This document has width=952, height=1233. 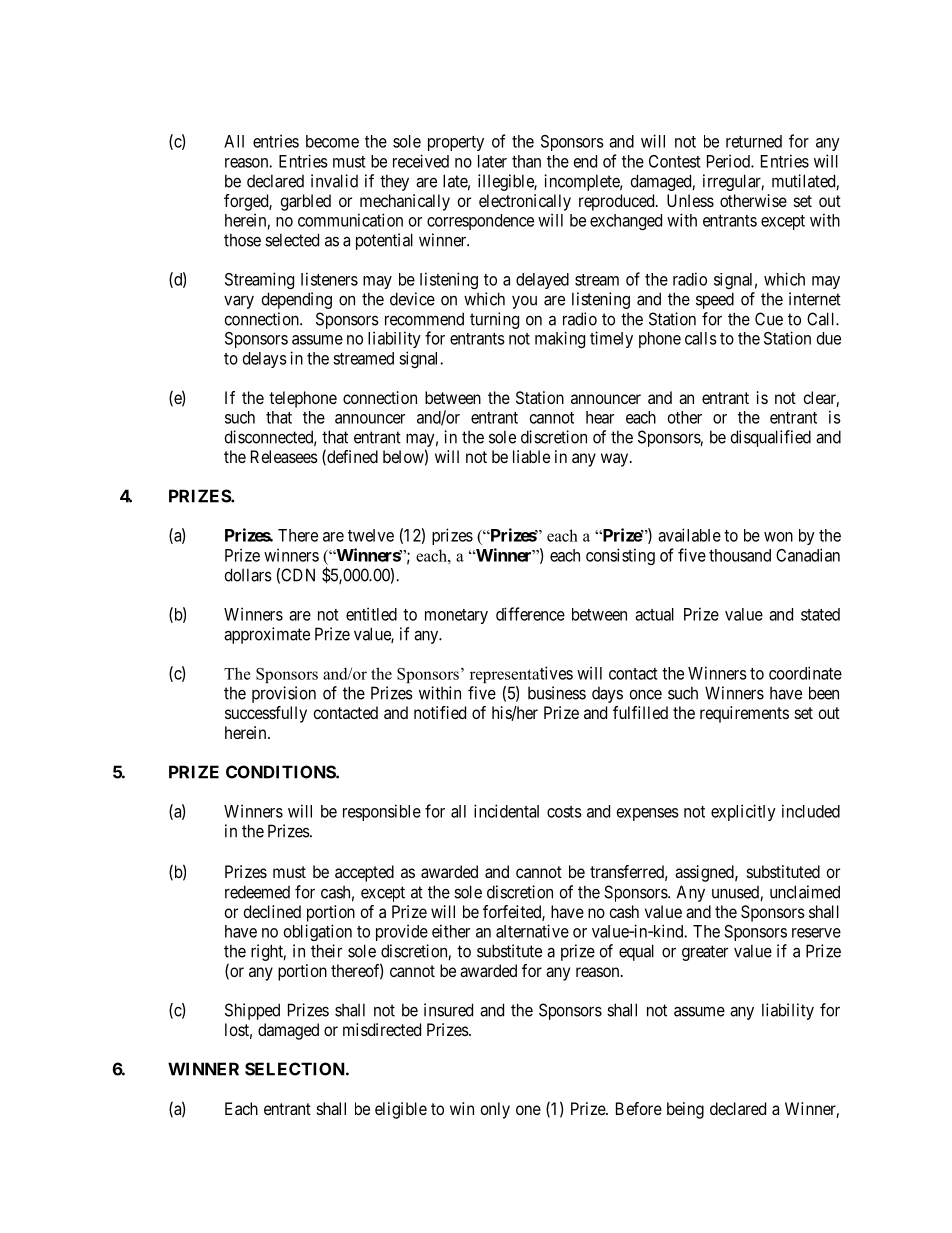 I want to click on Period, so click(x=729, y=161).
